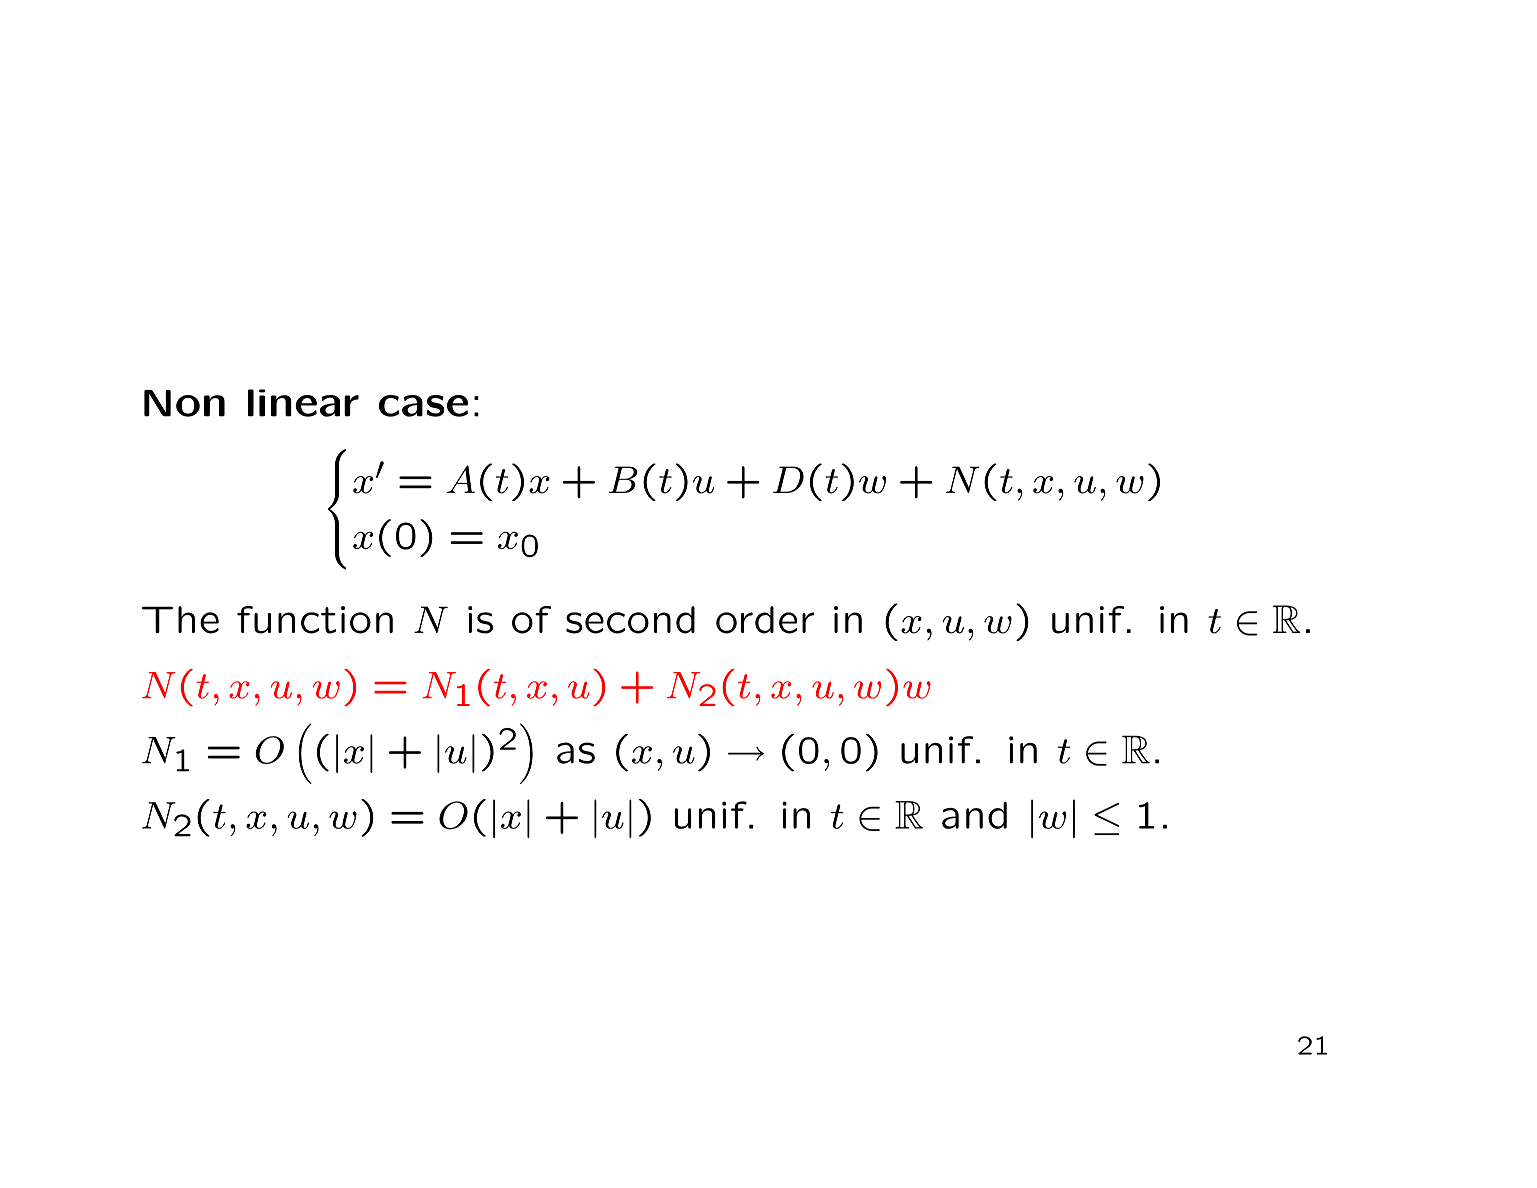 This image has width=1537, height=1188. Describe the element at coordinates (974, 815) in the image. I see `and` at that location.
